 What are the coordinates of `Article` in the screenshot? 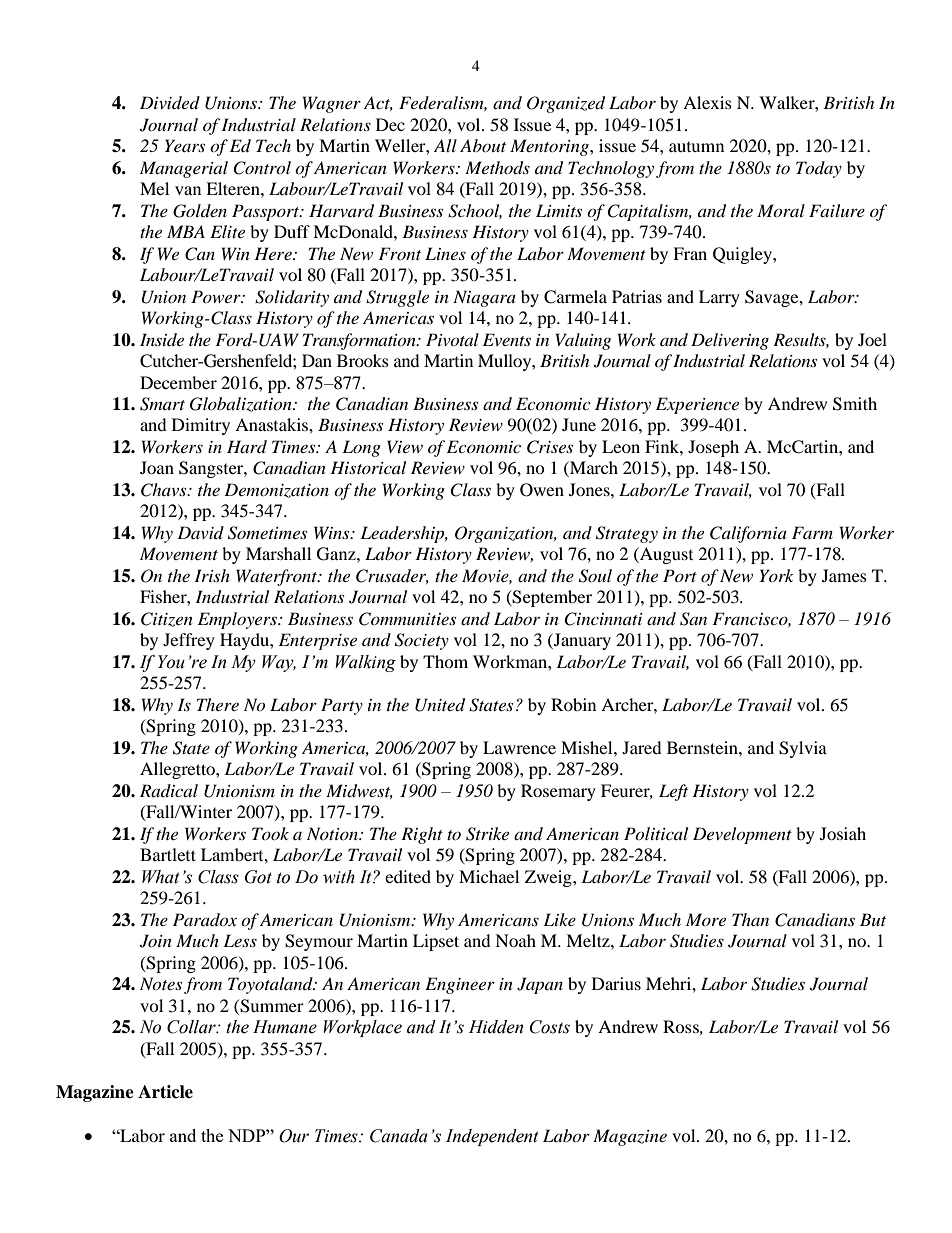 It's located at (165, 1092).
